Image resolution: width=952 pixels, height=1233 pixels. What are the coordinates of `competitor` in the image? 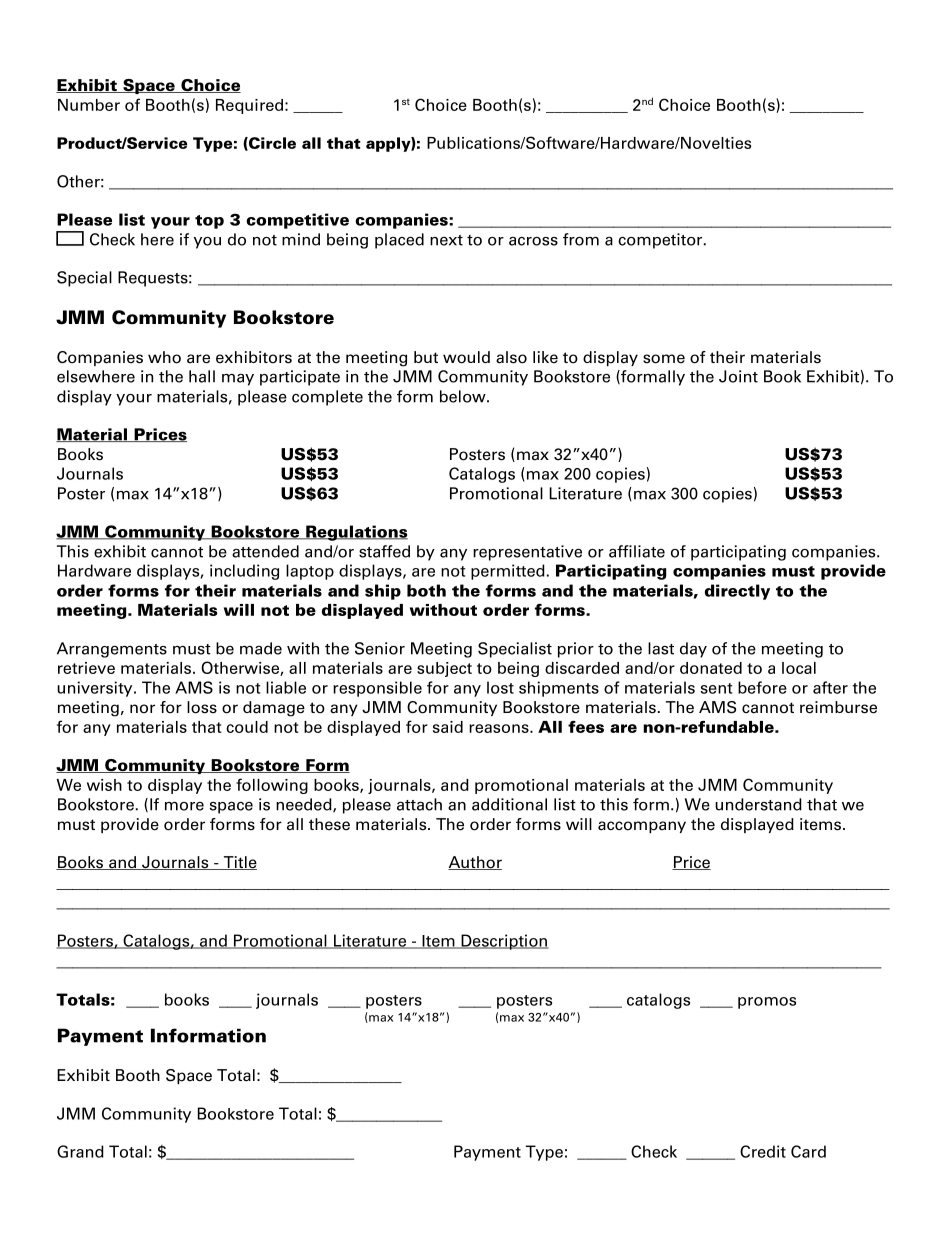 It's located at (661, 241).
